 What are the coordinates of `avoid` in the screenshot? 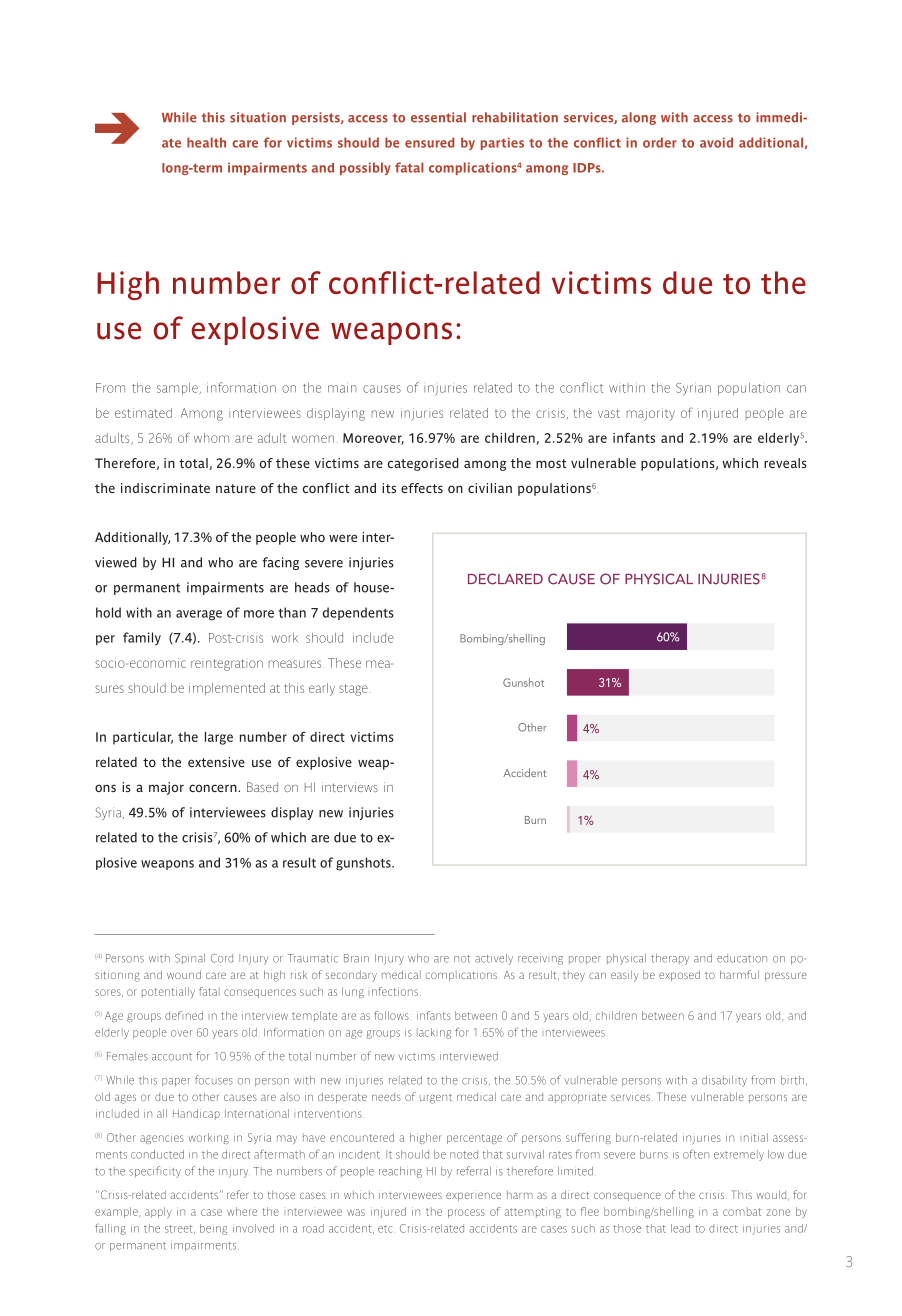 It's located at (716, 142).
